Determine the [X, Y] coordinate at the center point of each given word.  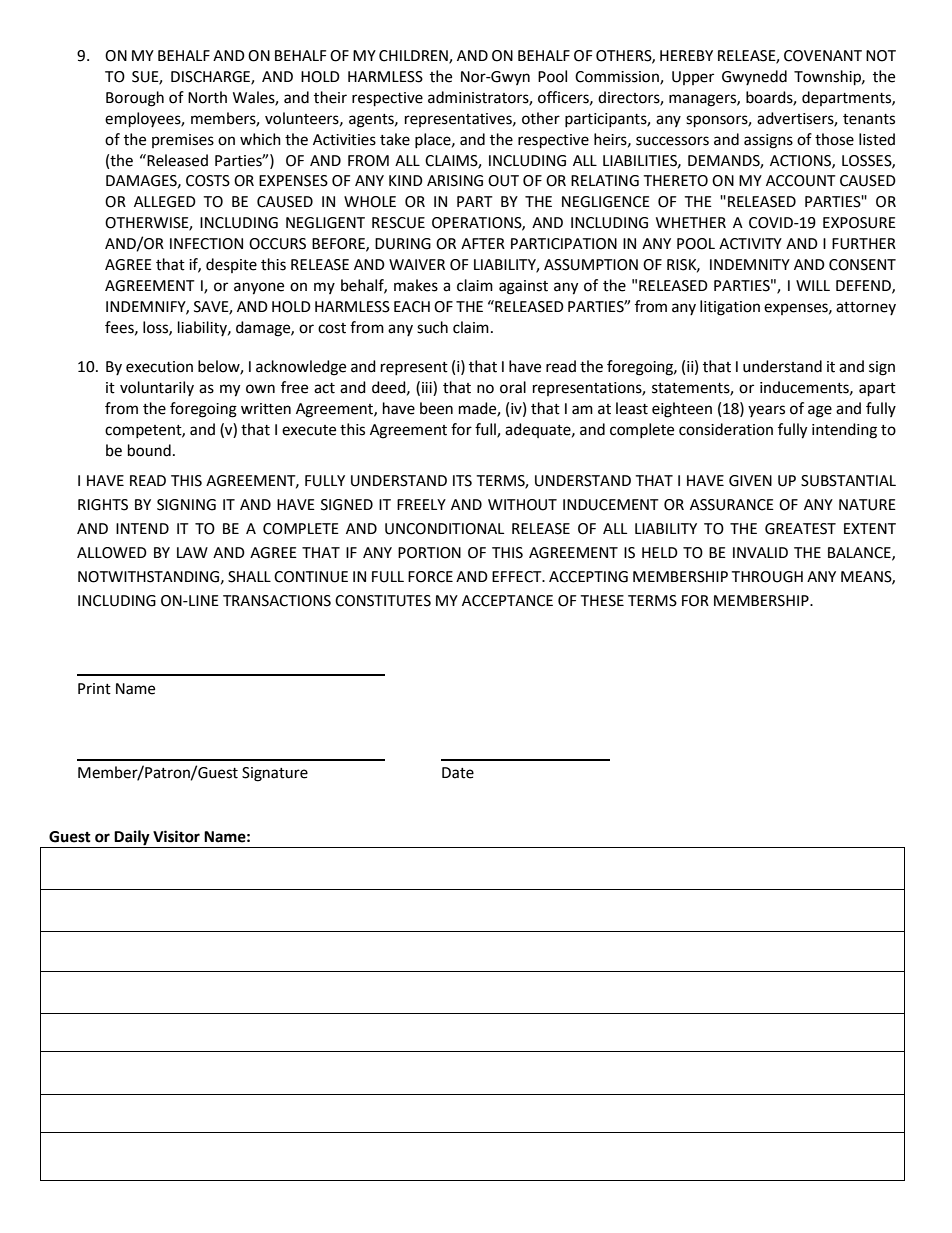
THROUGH [767, 577]
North [207, 97]
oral [513, 387]
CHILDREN [414, 57]
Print [94, 689]
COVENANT [823, 56]
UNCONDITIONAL [444, 529]
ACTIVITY [750, 244]
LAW [192, 552]
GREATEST [800, 529]
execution [159, 367]
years [766, 411]
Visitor [176, 836]
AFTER [483, 243]
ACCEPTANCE [507, 601]
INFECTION [206, 244]
